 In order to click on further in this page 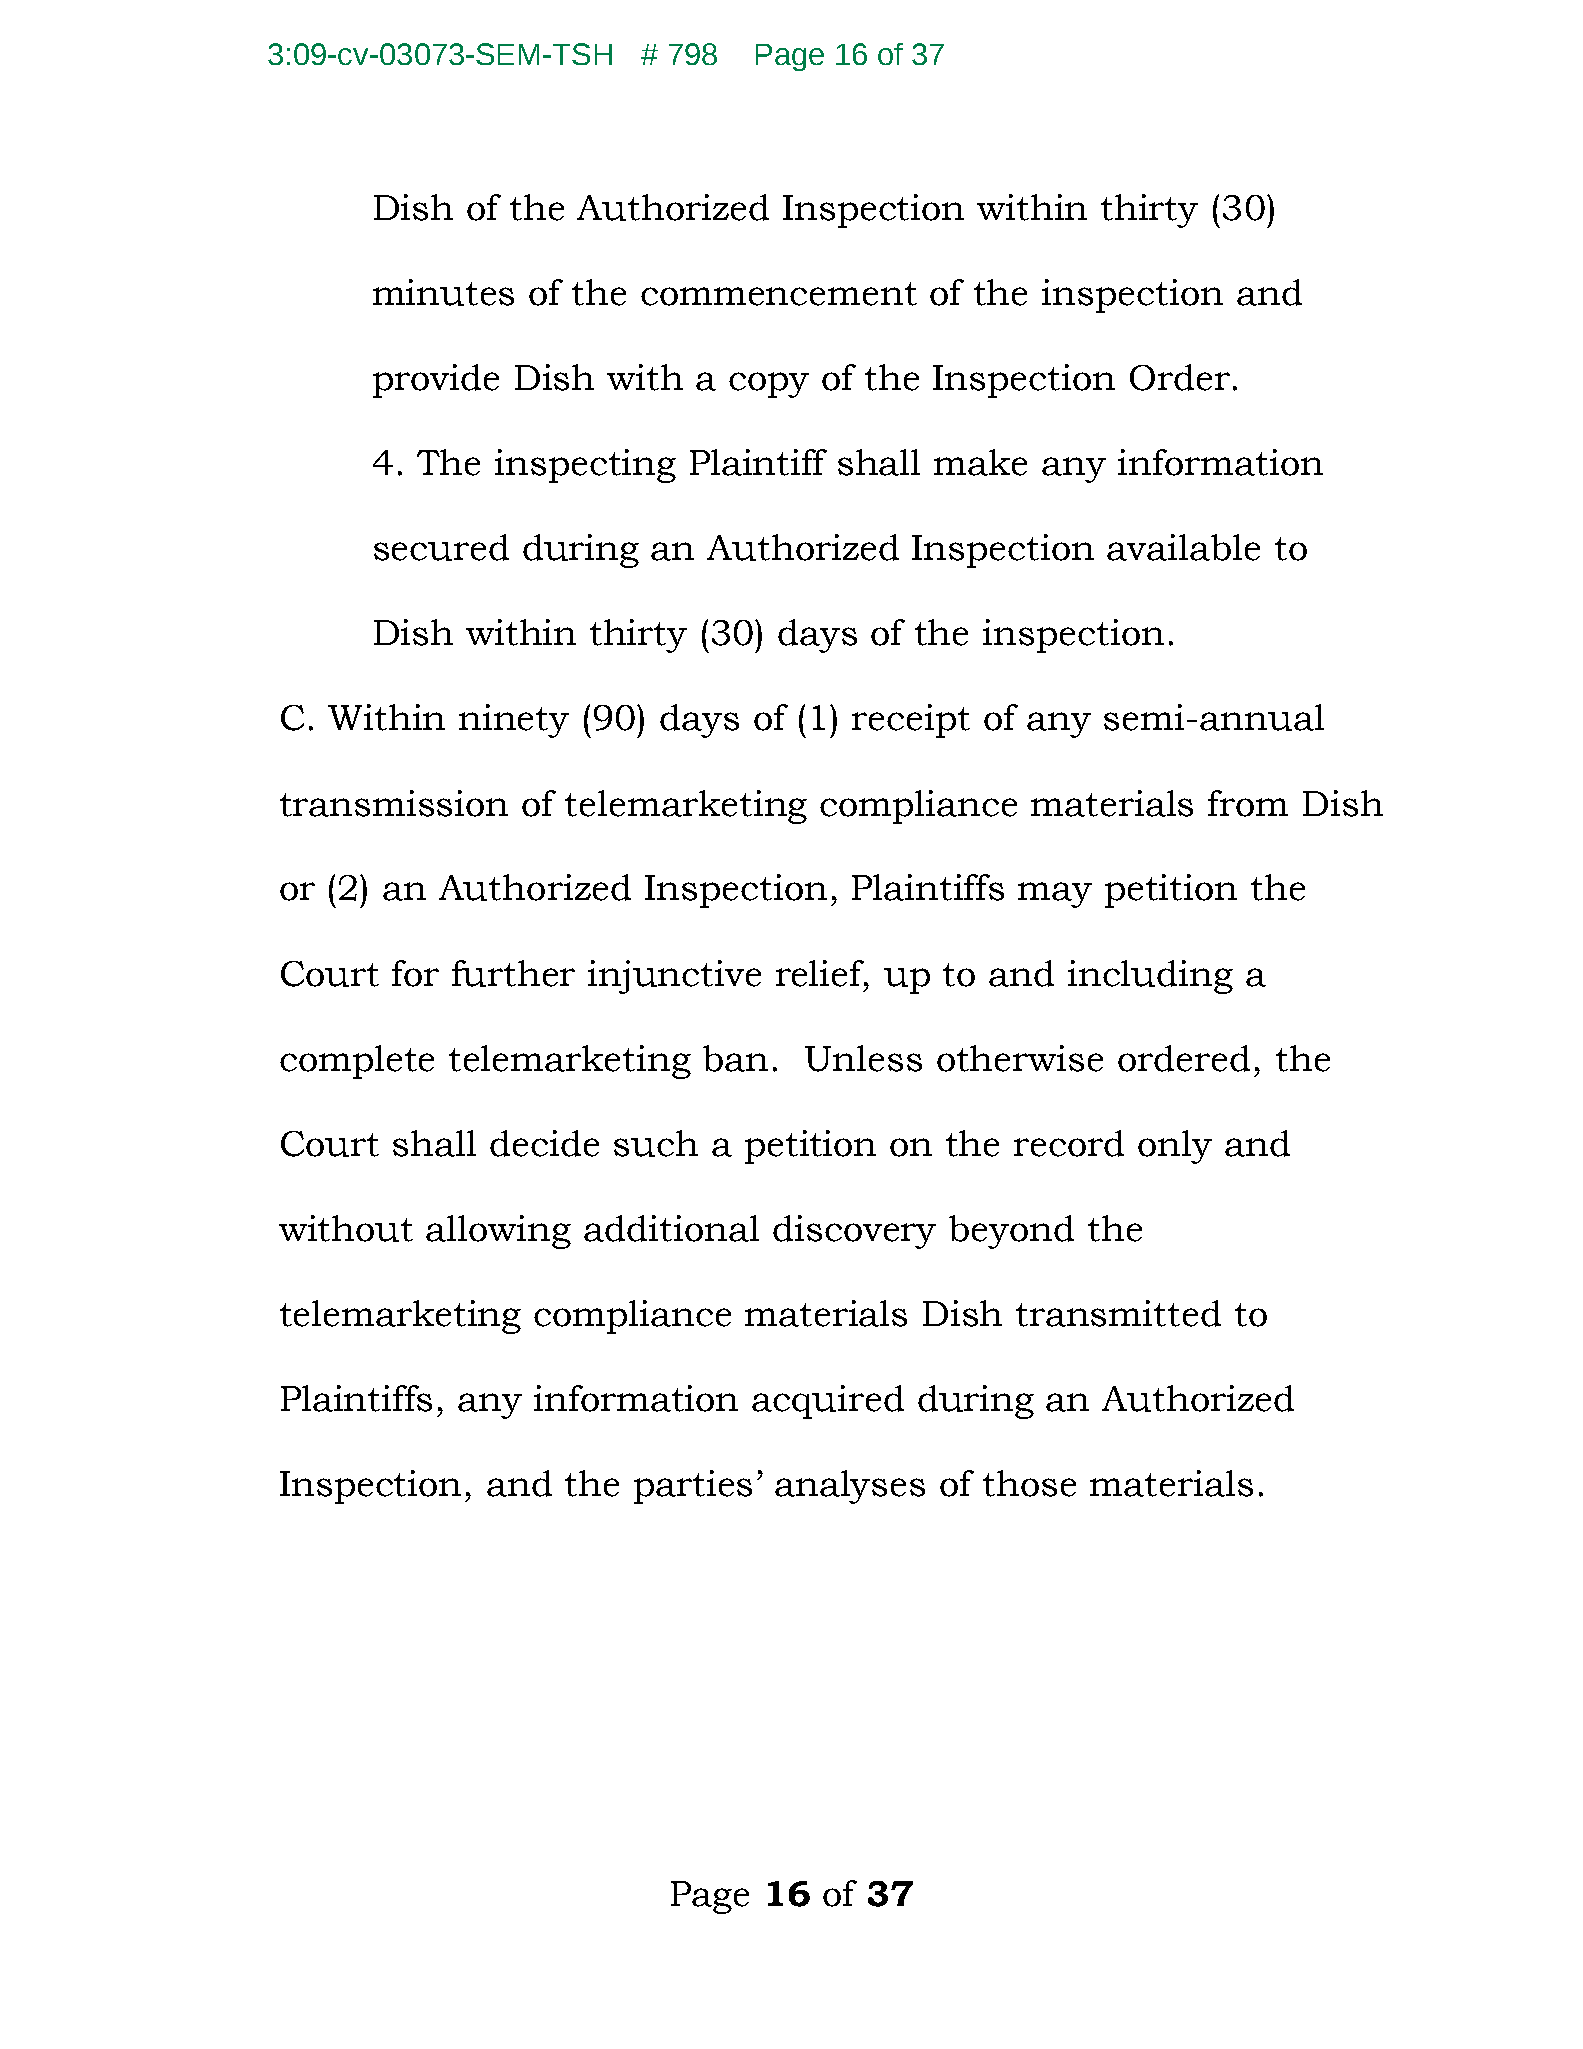, I will do `click(513, 973)`.
